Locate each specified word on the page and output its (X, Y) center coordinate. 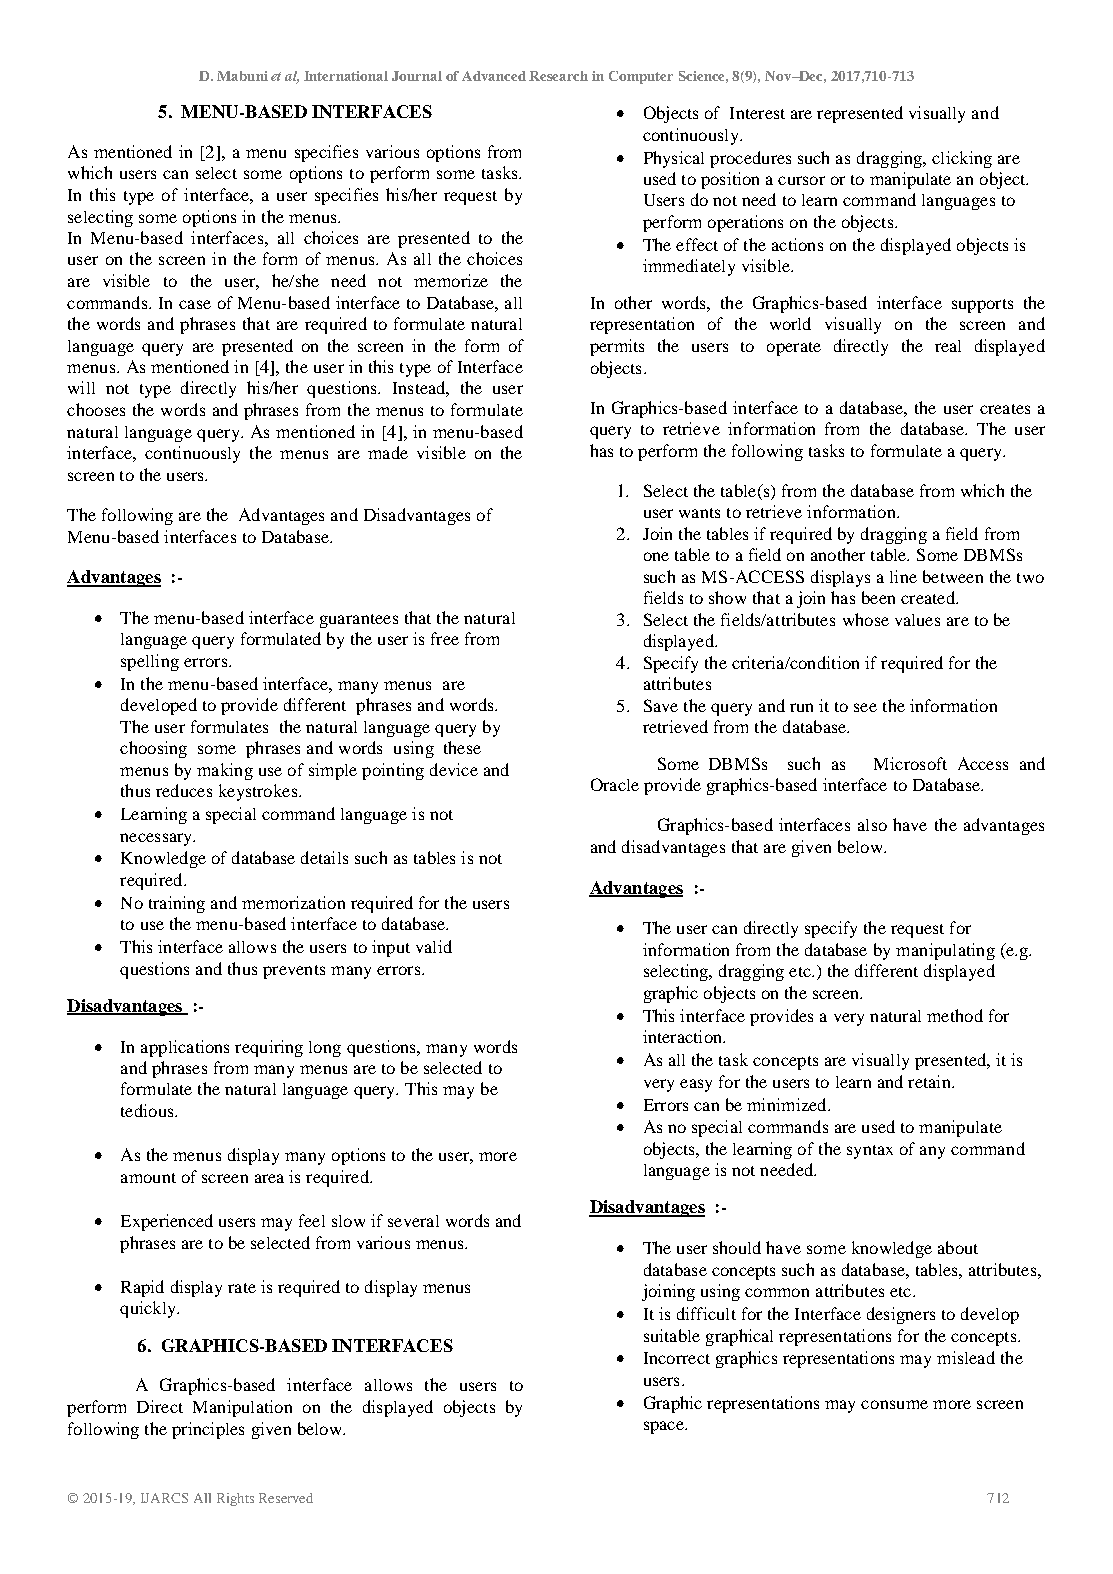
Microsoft (910, 763)
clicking (962, 159)
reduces (184, 790)
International (346, 76)
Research (558, 76)
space (665, 1427)
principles (208, 1430)
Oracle (615, 784)
